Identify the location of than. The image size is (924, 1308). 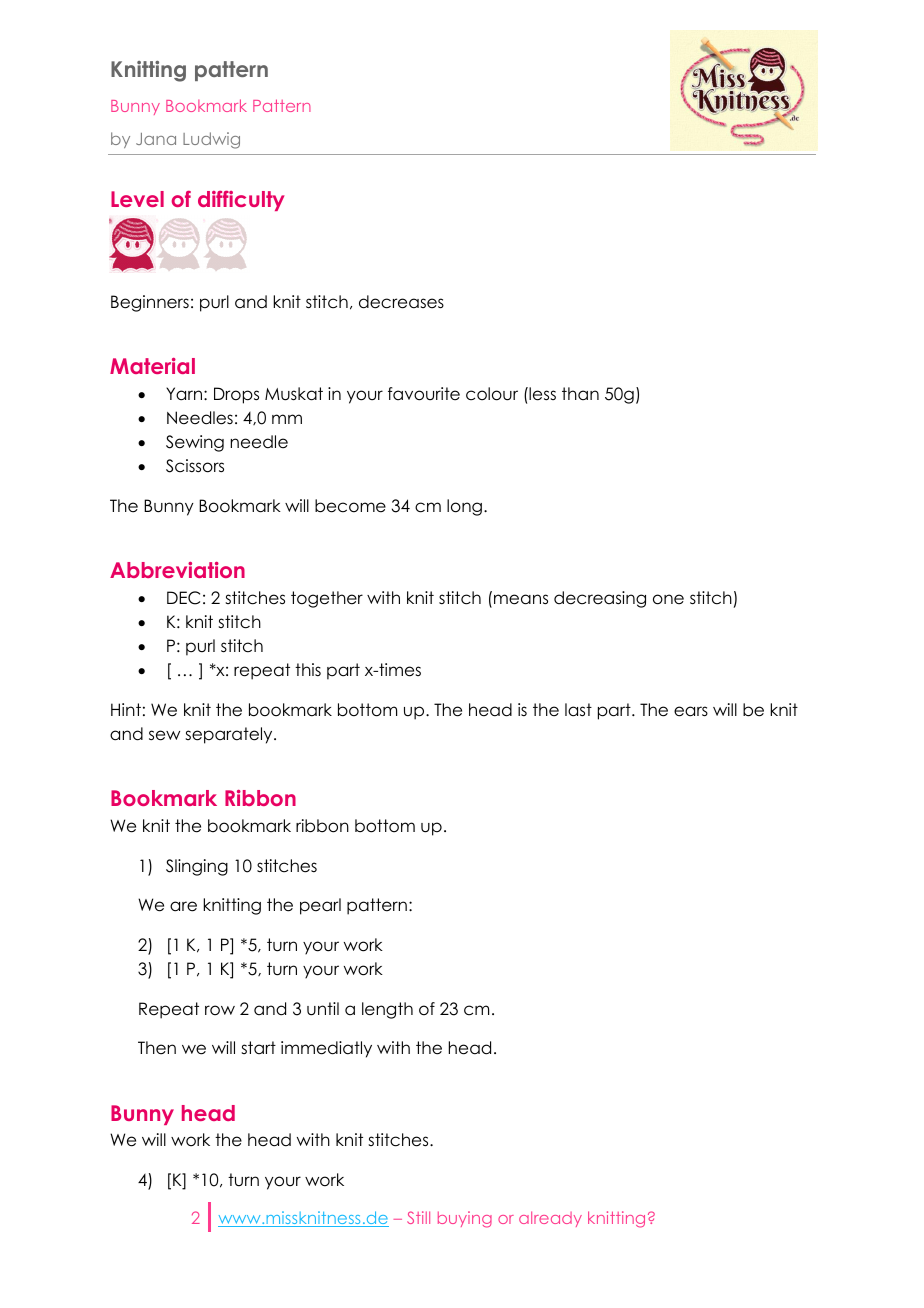
(580, 393).
